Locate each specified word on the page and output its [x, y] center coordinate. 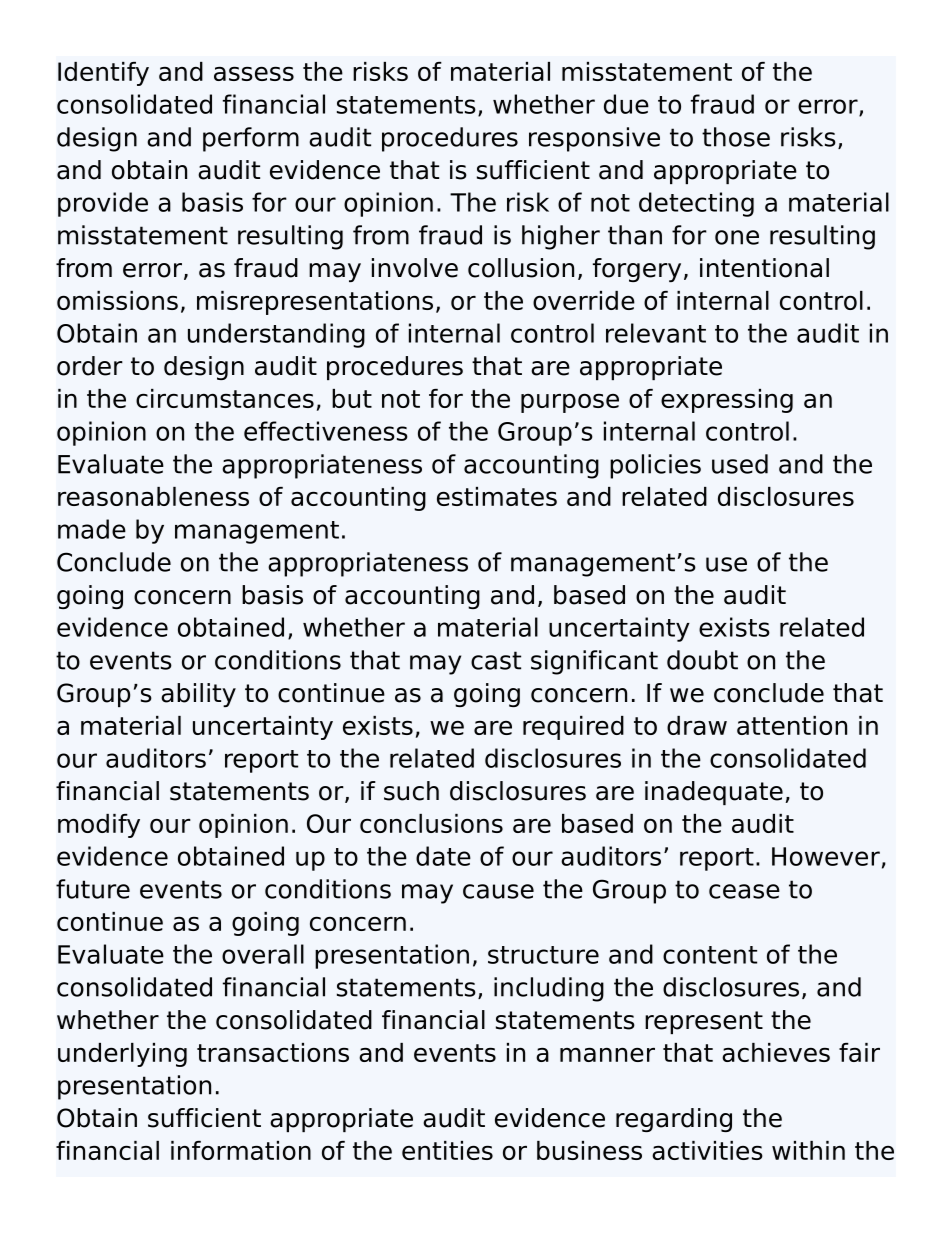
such [411, 791]
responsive [594, 139]
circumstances [225, 398]
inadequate [714, 793]
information [241, 1150]
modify [99, 826]
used [740, 464]
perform [251, 139]
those [736, 137]
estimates [497, 496]
